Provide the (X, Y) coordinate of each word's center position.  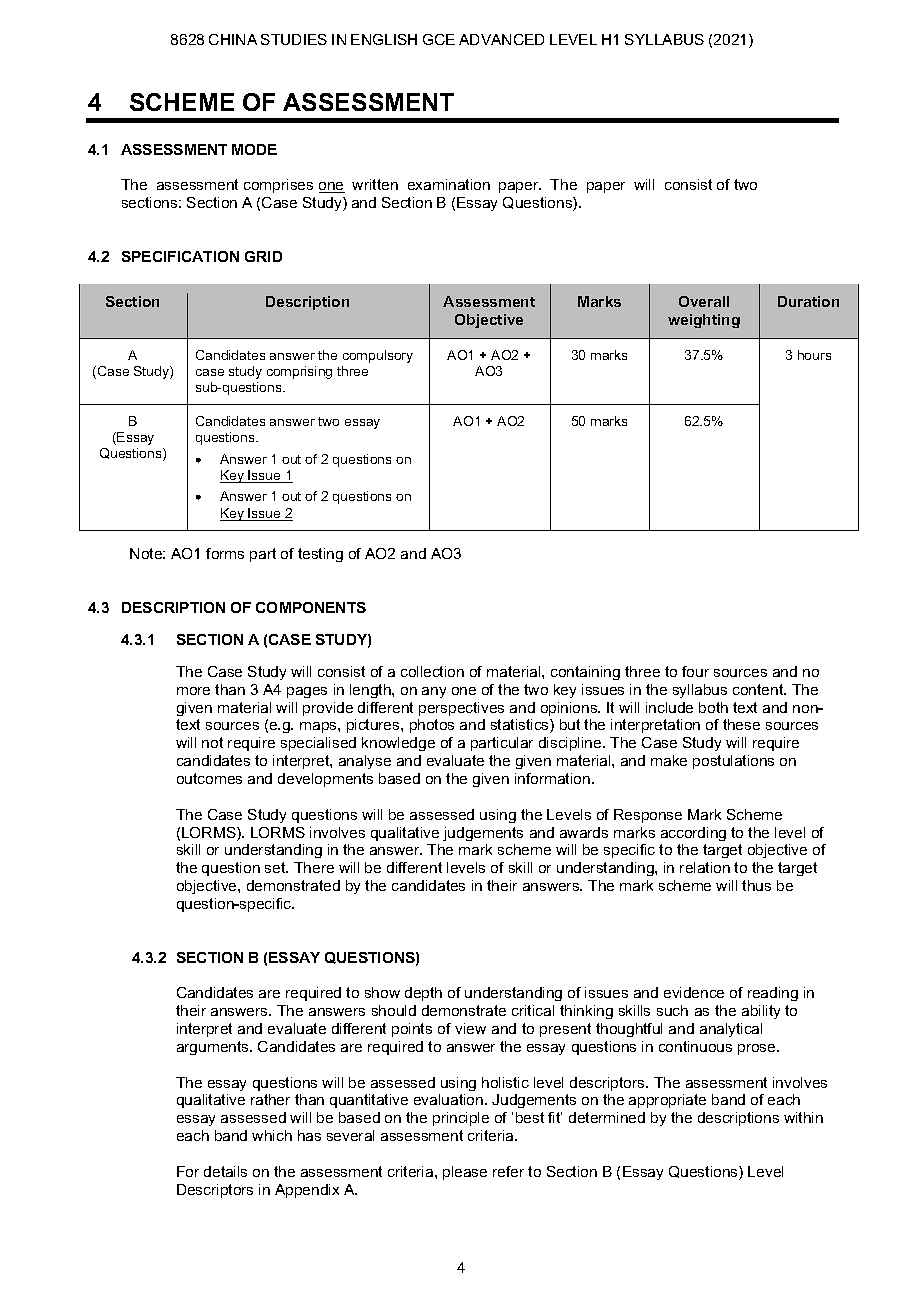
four (695, 671)
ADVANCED (501, 39)
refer (508, 1171)
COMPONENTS (311, 607)
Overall (704, 301)
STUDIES (294, 39)
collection (432, 671)
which (272, 1135)
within (803, 1117)
